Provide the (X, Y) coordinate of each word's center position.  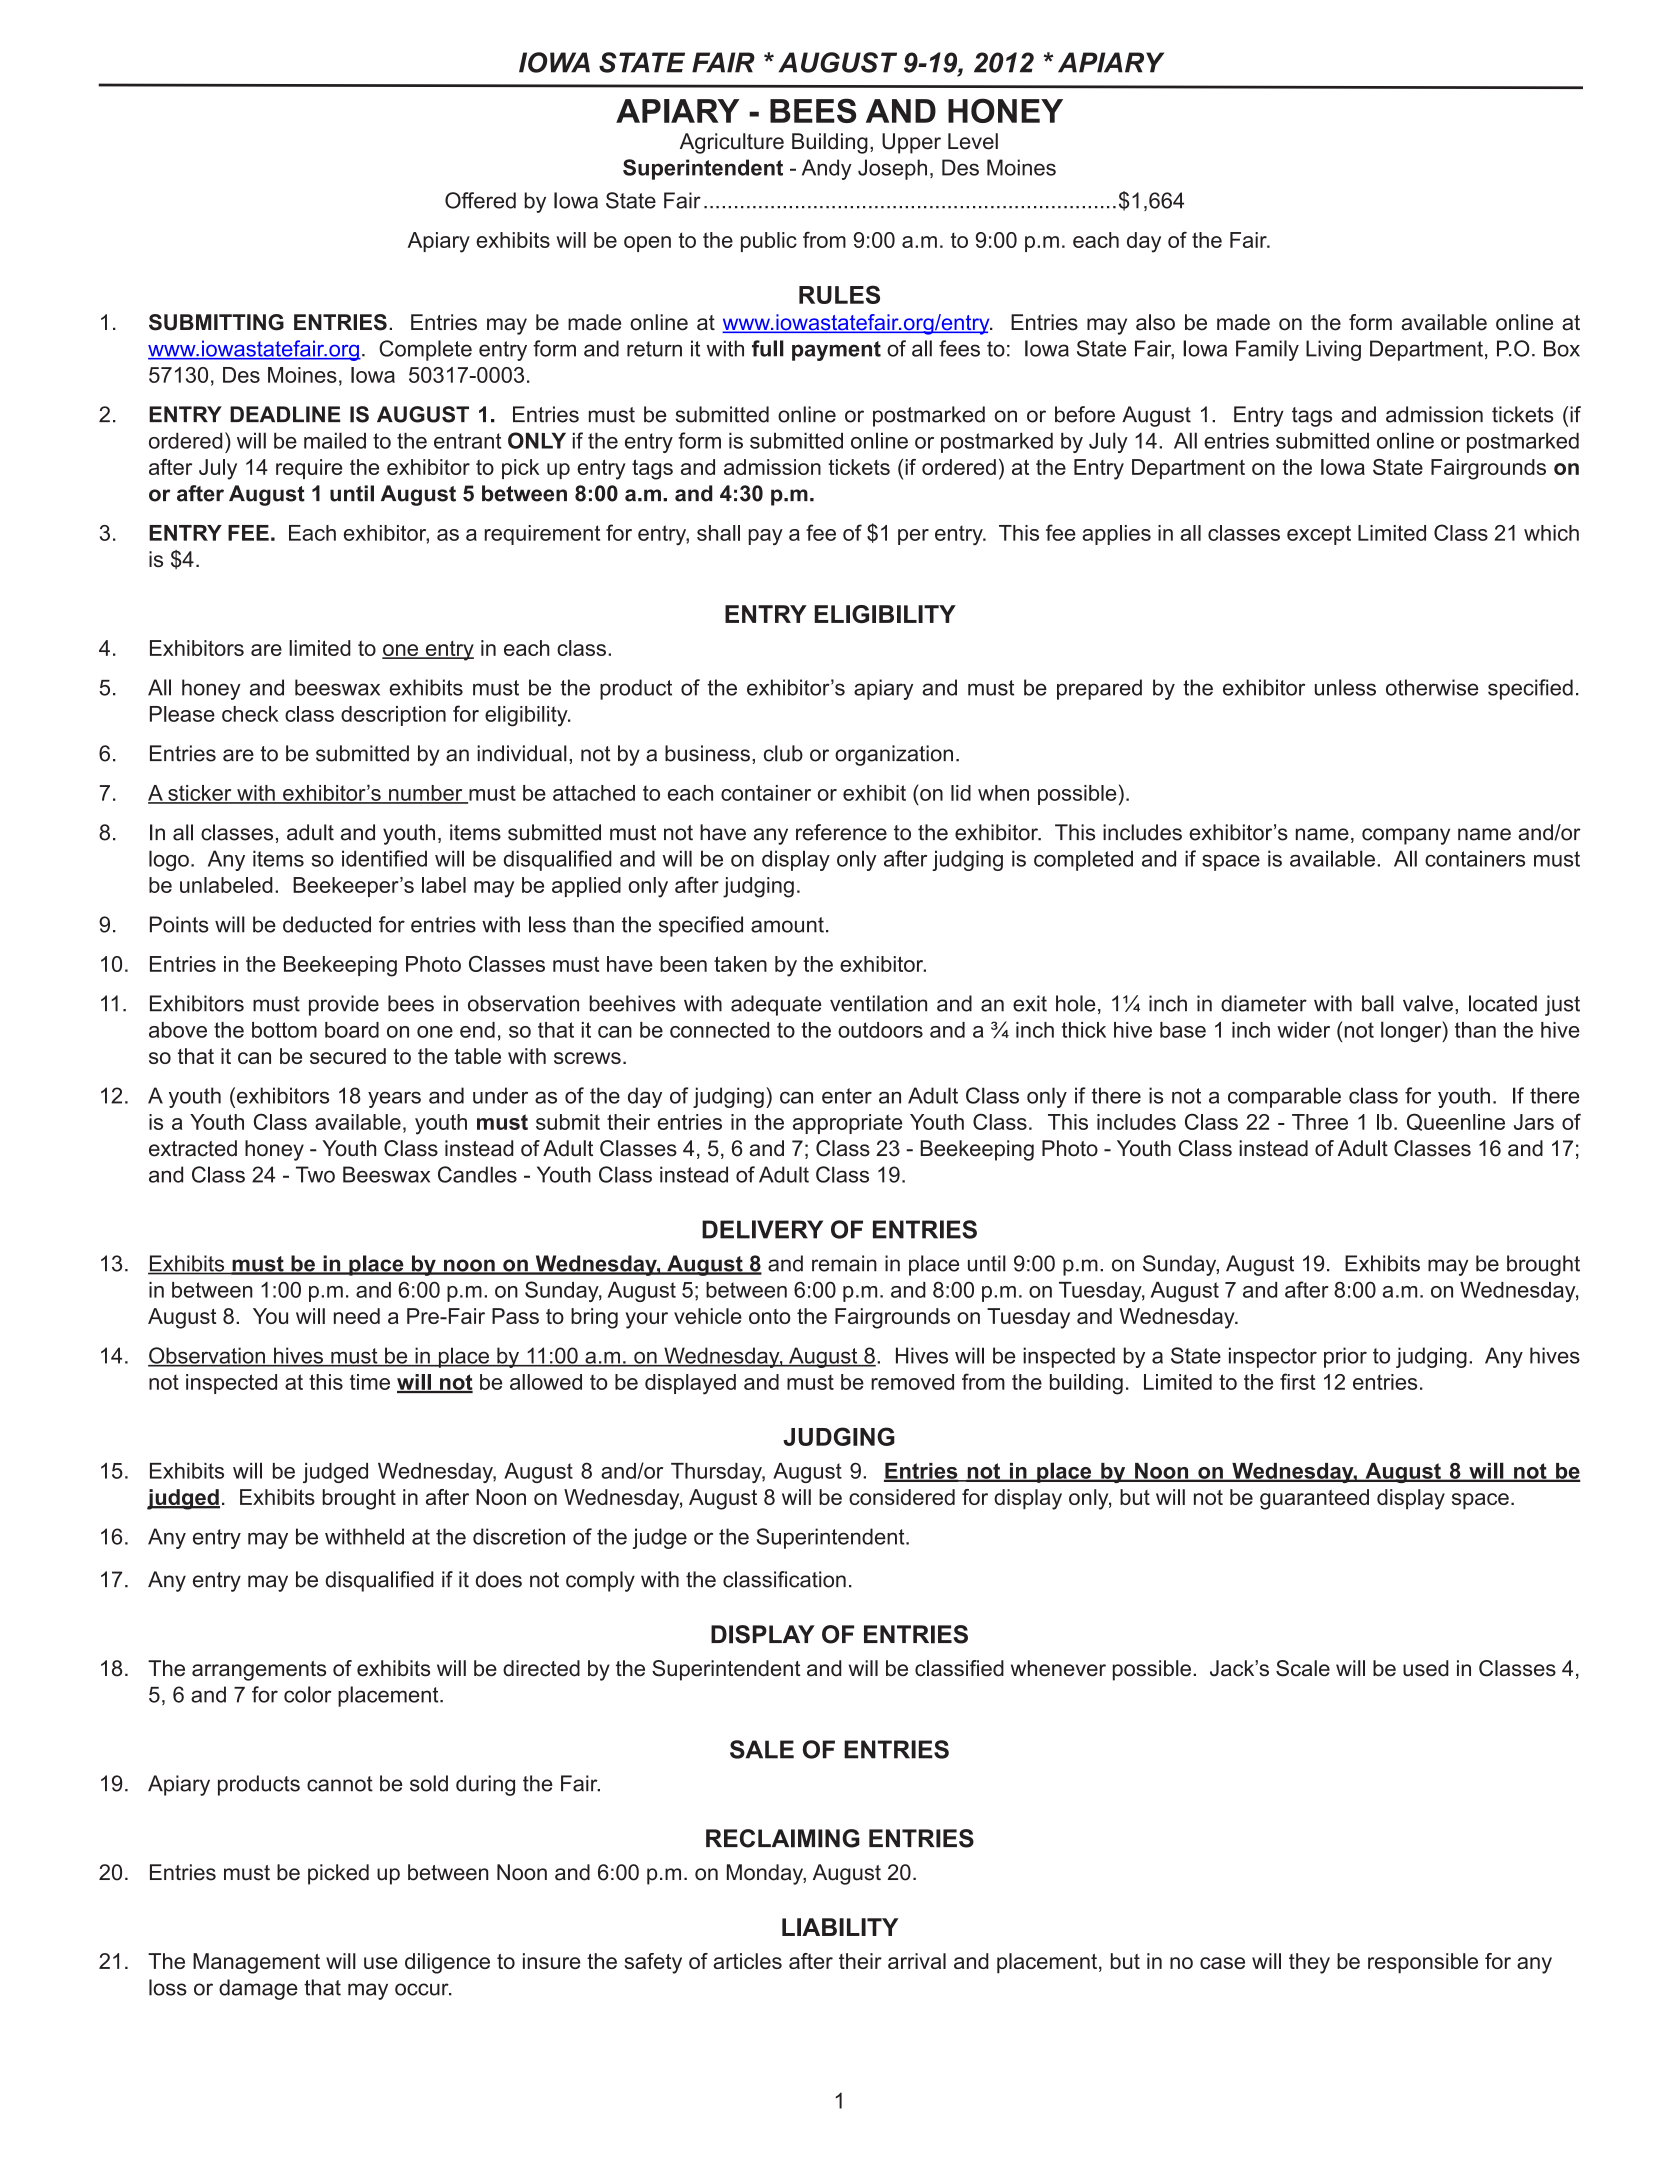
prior (1345, 1357)
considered (902, 1497)
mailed (335, 440)
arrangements (259, 1671)
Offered (480, 200)
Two (315, 1174)
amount (787, 925)
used (1426, 1668)
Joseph (892, 169)
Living (1333, 350)
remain (844, 1263)
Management (256, 1963)
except (1319, 535)
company (1406, 836)
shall (718, 533)
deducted (327, 924)
